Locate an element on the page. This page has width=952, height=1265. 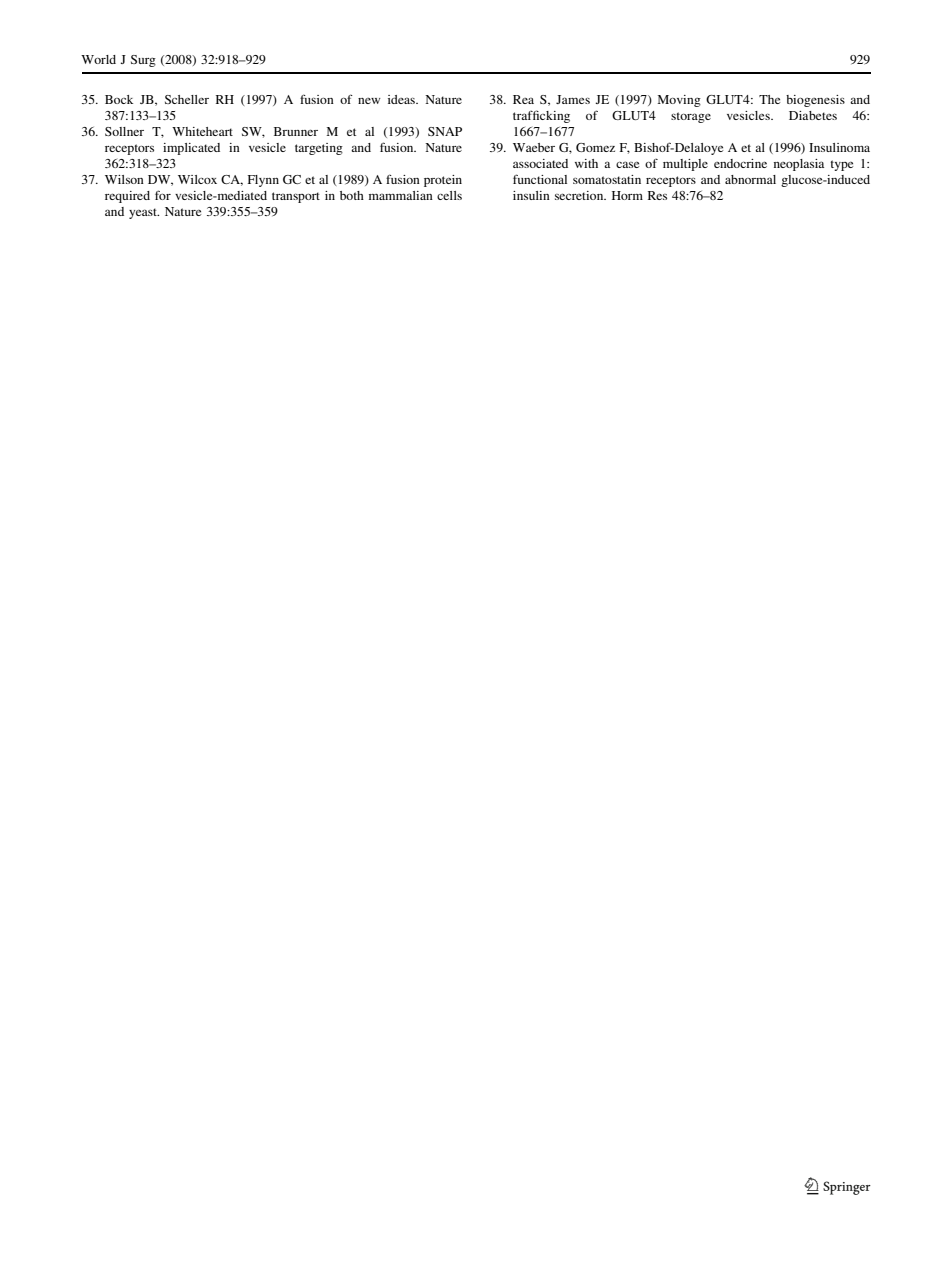
biogenesis is located at coordinates (815, 101).
